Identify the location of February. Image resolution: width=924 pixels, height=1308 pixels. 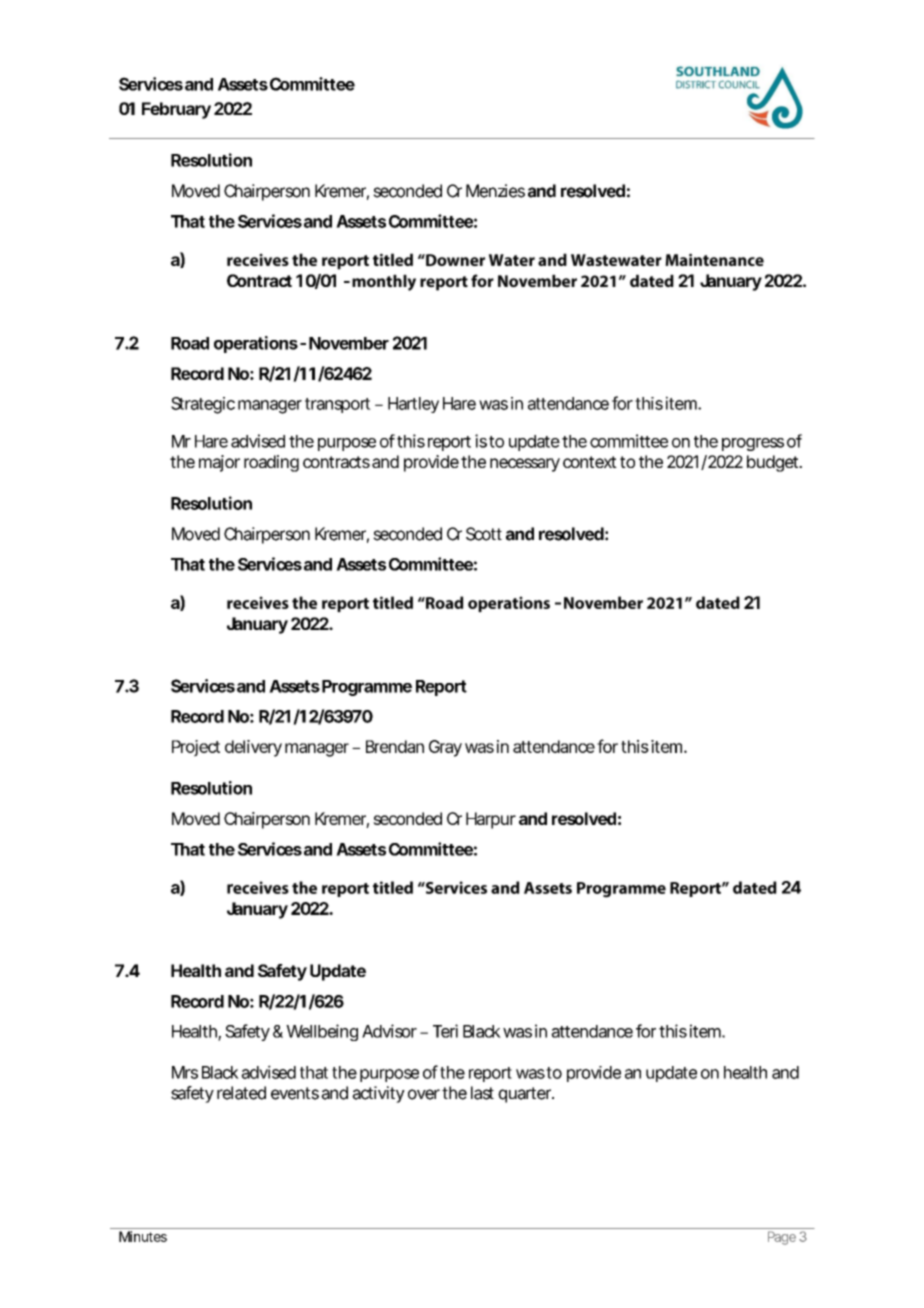
(176, 110).
